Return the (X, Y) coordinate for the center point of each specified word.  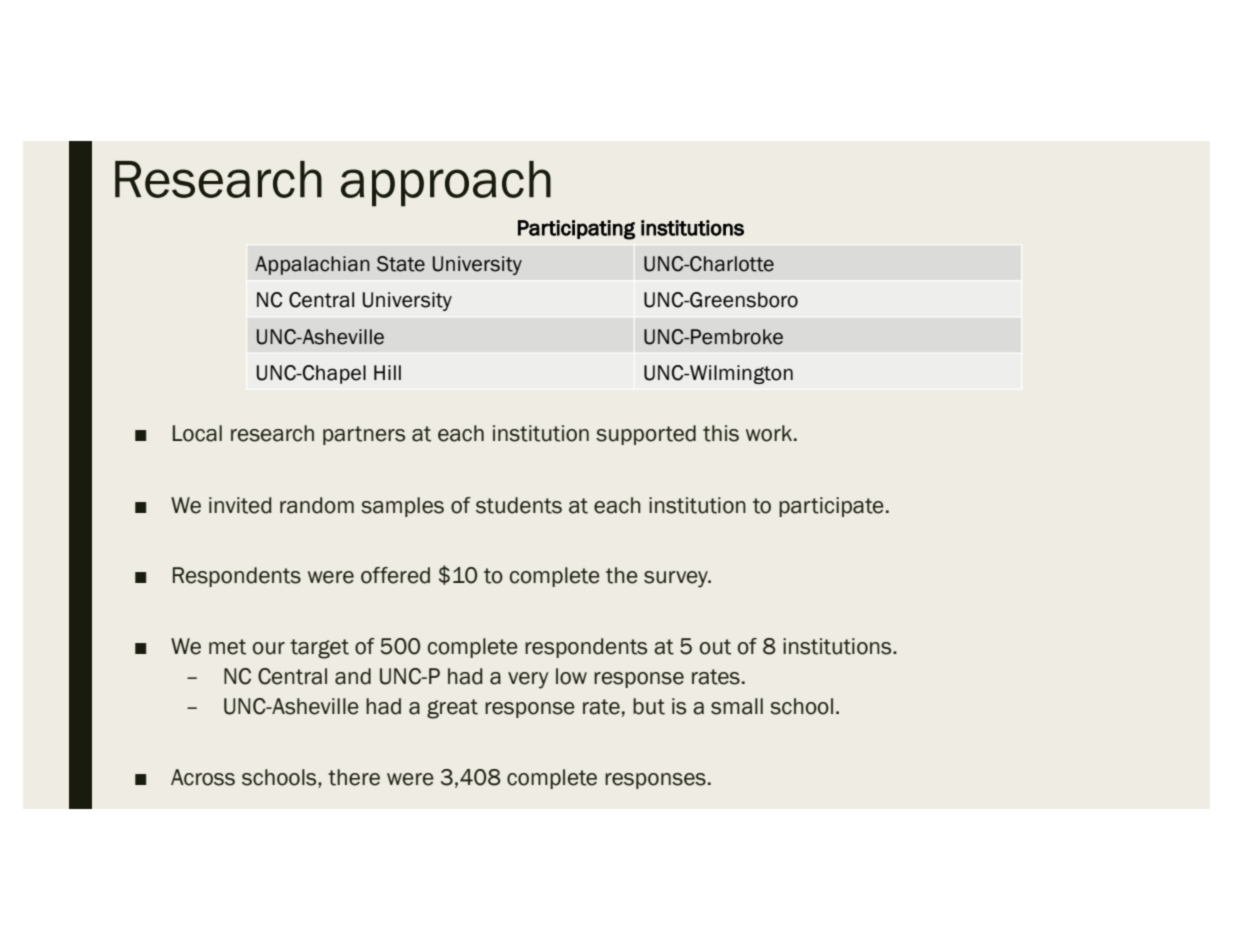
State (401, 264)
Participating (576, 230)
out (715, 647)
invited (240, 505)
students (519, 505)
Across (203, 777)
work (770, 433)
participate (831, 507)
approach (446, 184)
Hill (387, 372)
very (528, 680)
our (269, 648)
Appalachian (312, 265)
